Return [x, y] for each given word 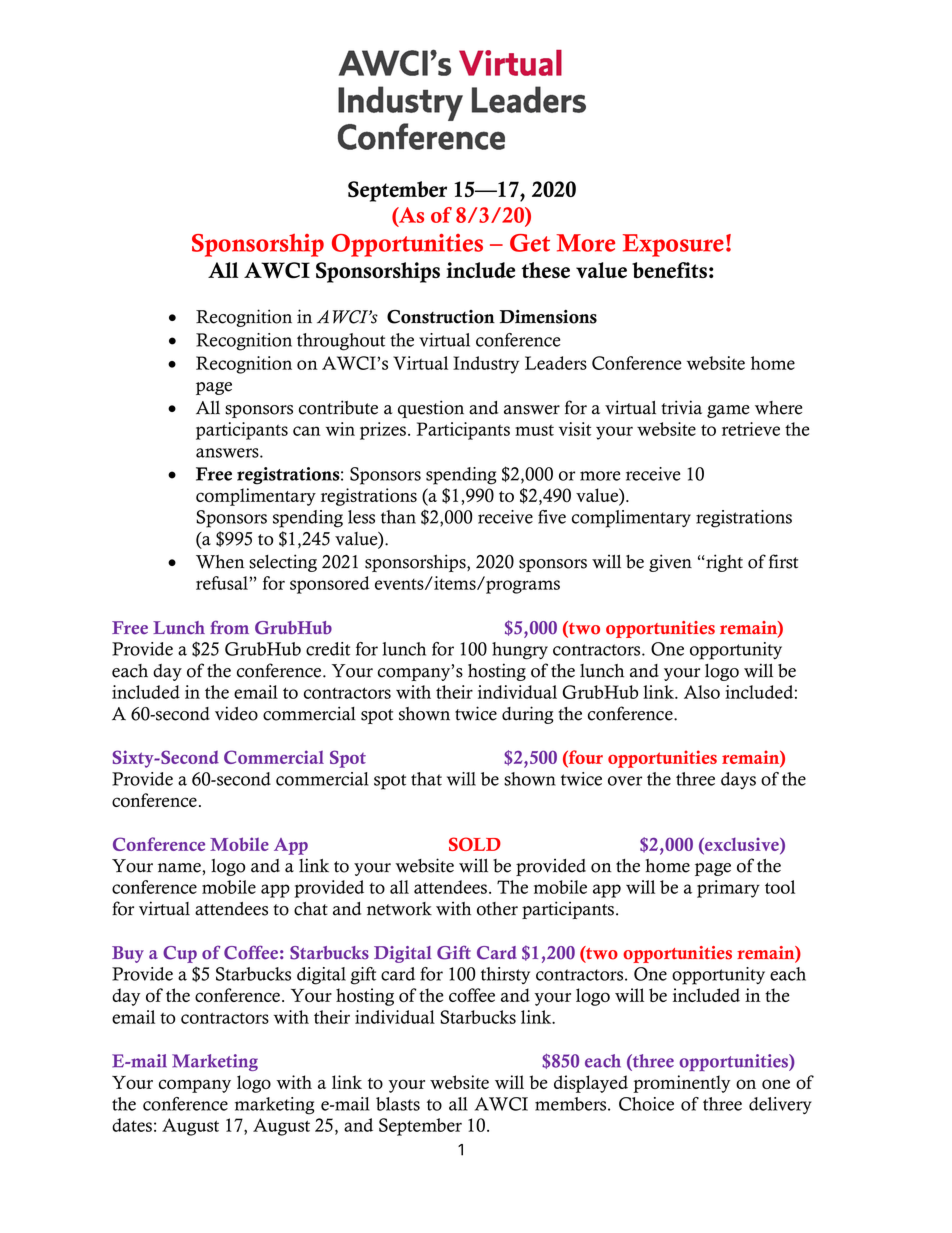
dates [132, 1125]
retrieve [751, 429]
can [307, 431]
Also [702, 692]
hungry [520, 651]
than [398, 517]
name [180, 868]
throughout [341, 342]
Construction [441, 317]
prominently [682, 1084]
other [497, 909]
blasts [398, 1104]
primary [728, 889]
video [236, 713]
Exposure [673, 245]
